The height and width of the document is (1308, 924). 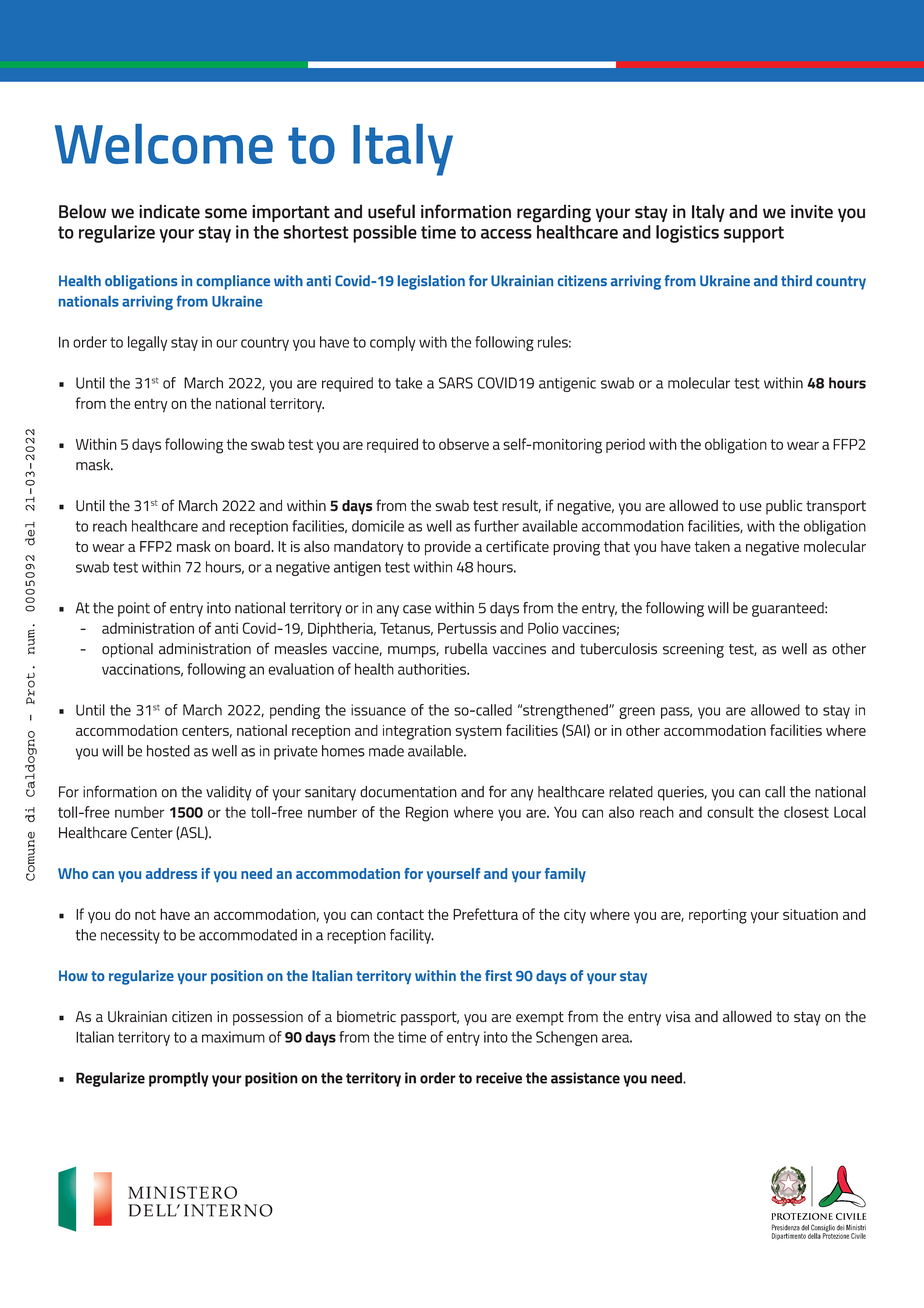 I want to click on hosted, so click(x=168, y=751).
